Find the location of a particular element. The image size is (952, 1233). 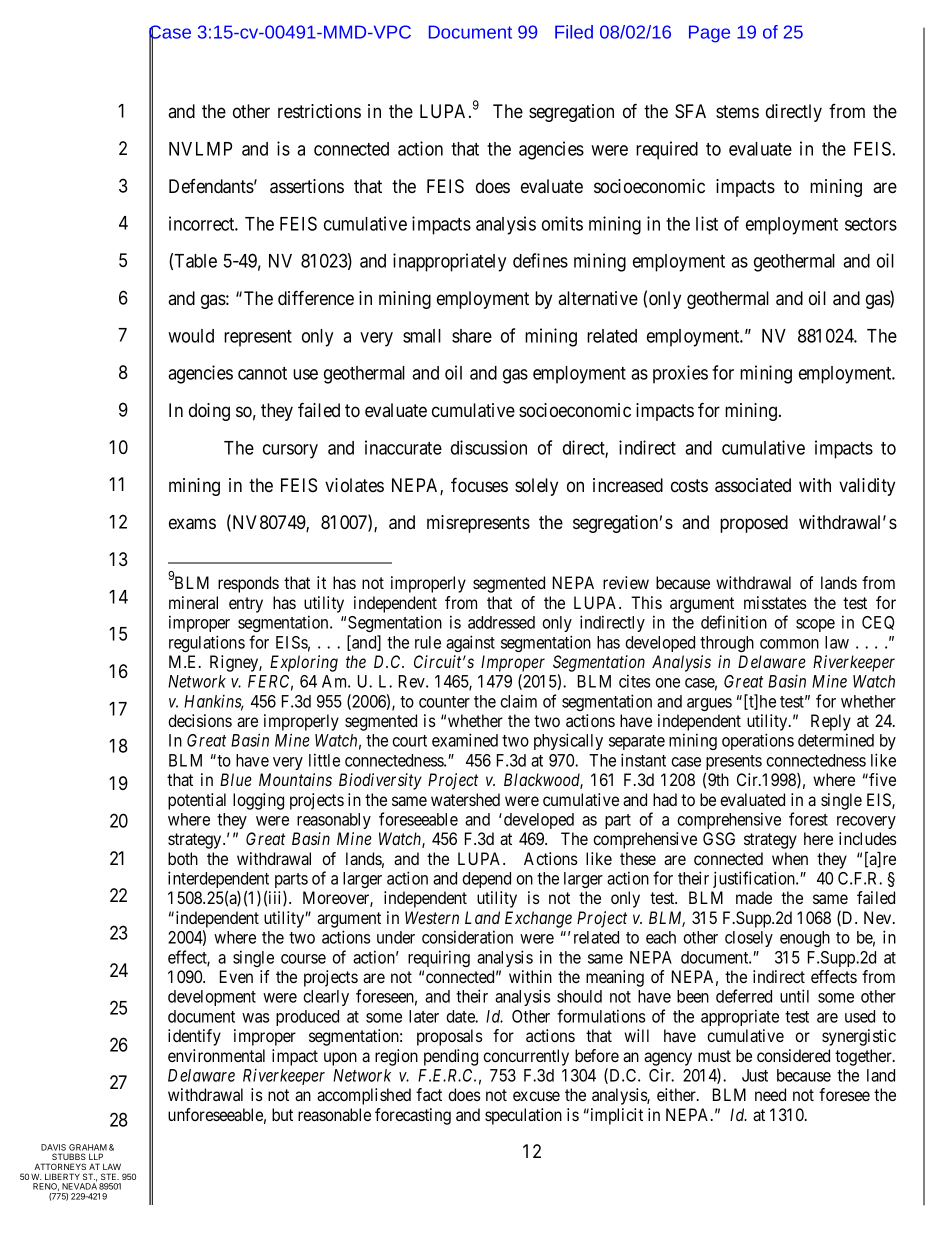

Filed is located at coordinates (574, 32).
